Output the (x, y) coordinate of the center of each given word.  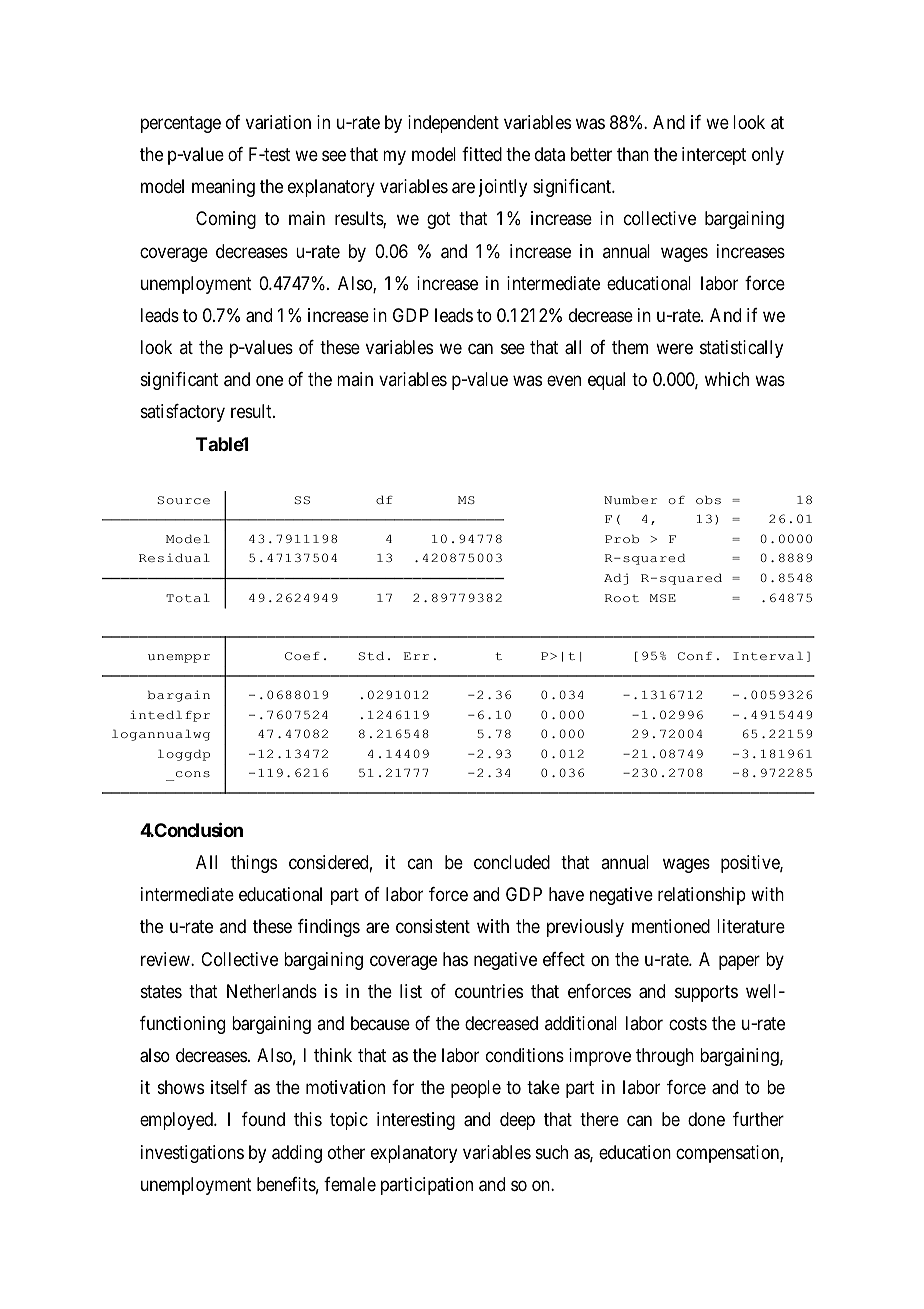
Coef (302, 655)
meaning (223, 188)
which (727, 379)
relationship (702, 896)
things (254, 864)
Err (416, 656)
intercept (714, 156)
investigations (192, 1154)
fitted (482, 154)
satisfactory (183, 413)
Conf (695, 656)
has (455, 959)
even (564, 381)
